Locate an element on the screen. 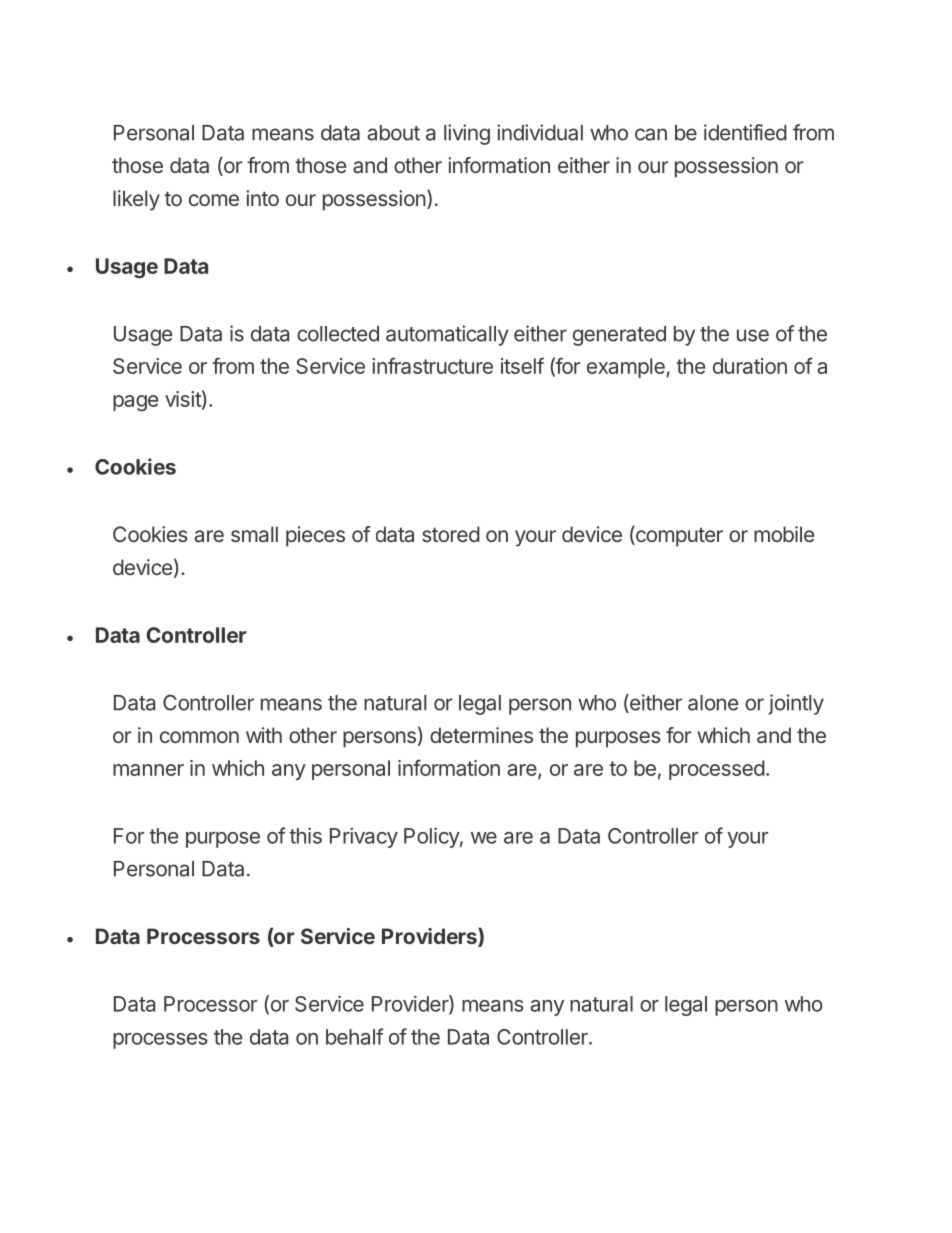 The height and width of the screenshot is (1233, 952). living is located at coordinates (467, 134).
